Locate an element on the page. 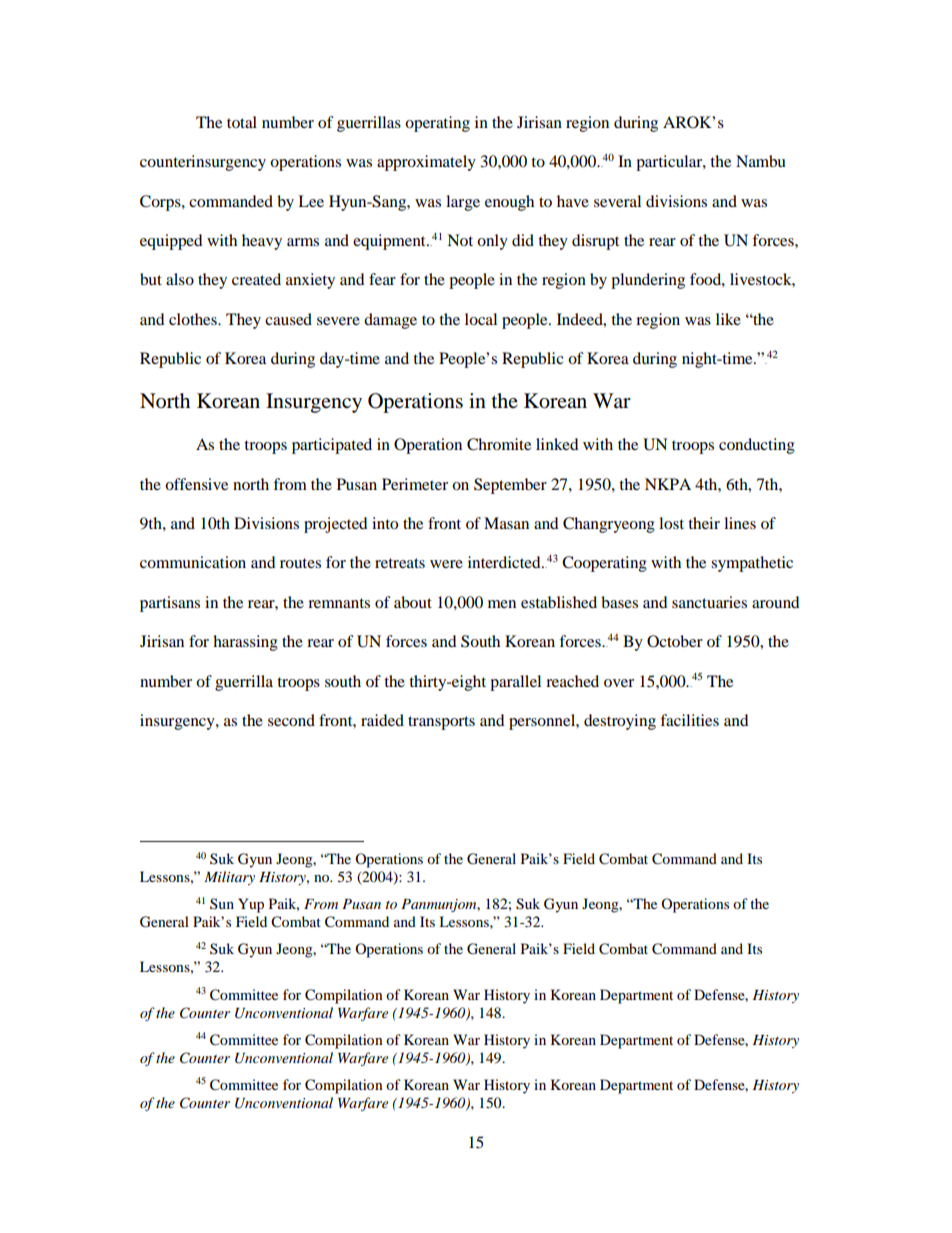  September is located at coordinates (510, 486).
